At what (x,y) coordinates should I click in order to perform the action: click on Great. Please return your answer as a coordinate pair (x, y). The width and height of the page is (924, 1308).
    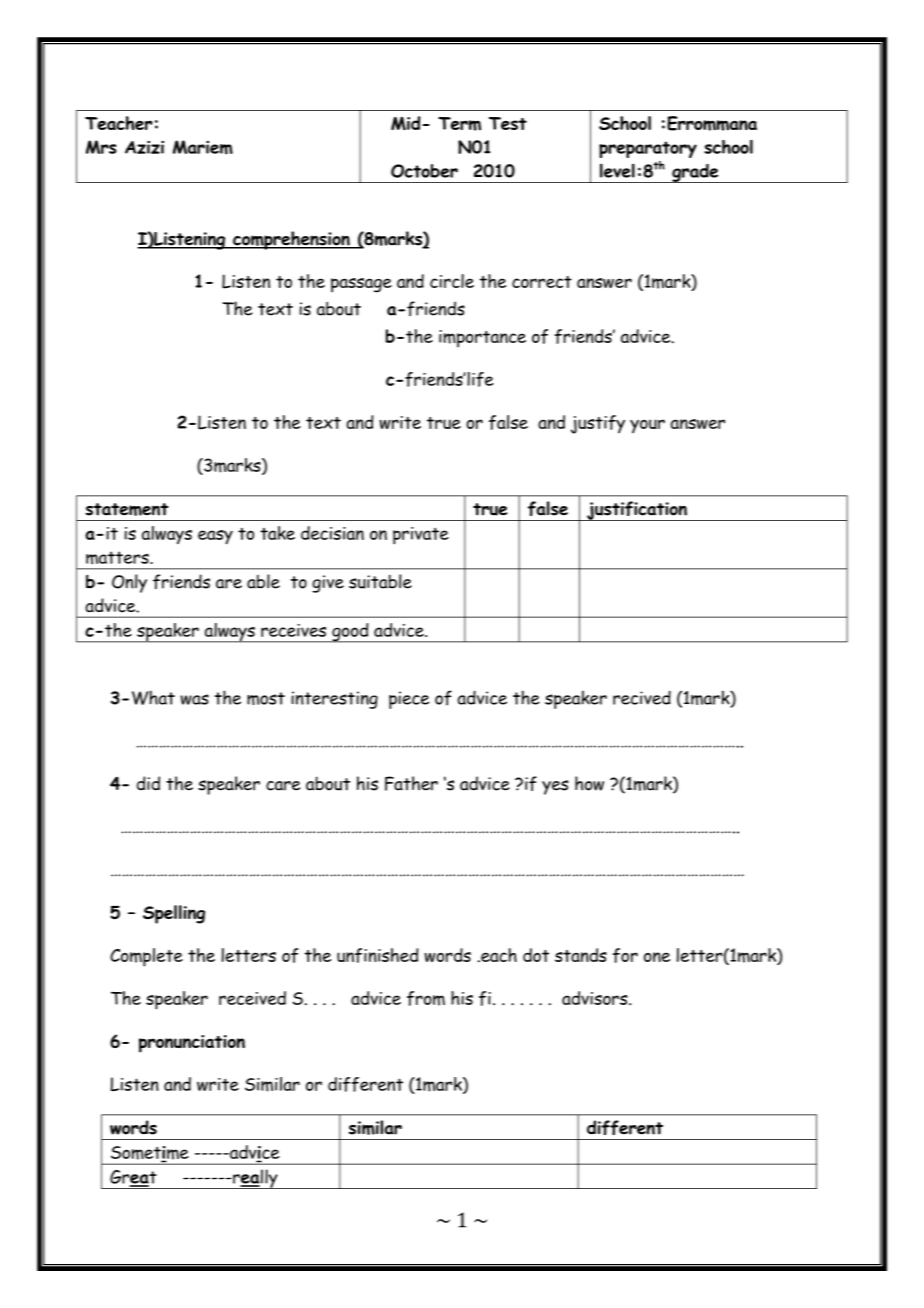
    Looking at the image, I should click on (133, 1178).
